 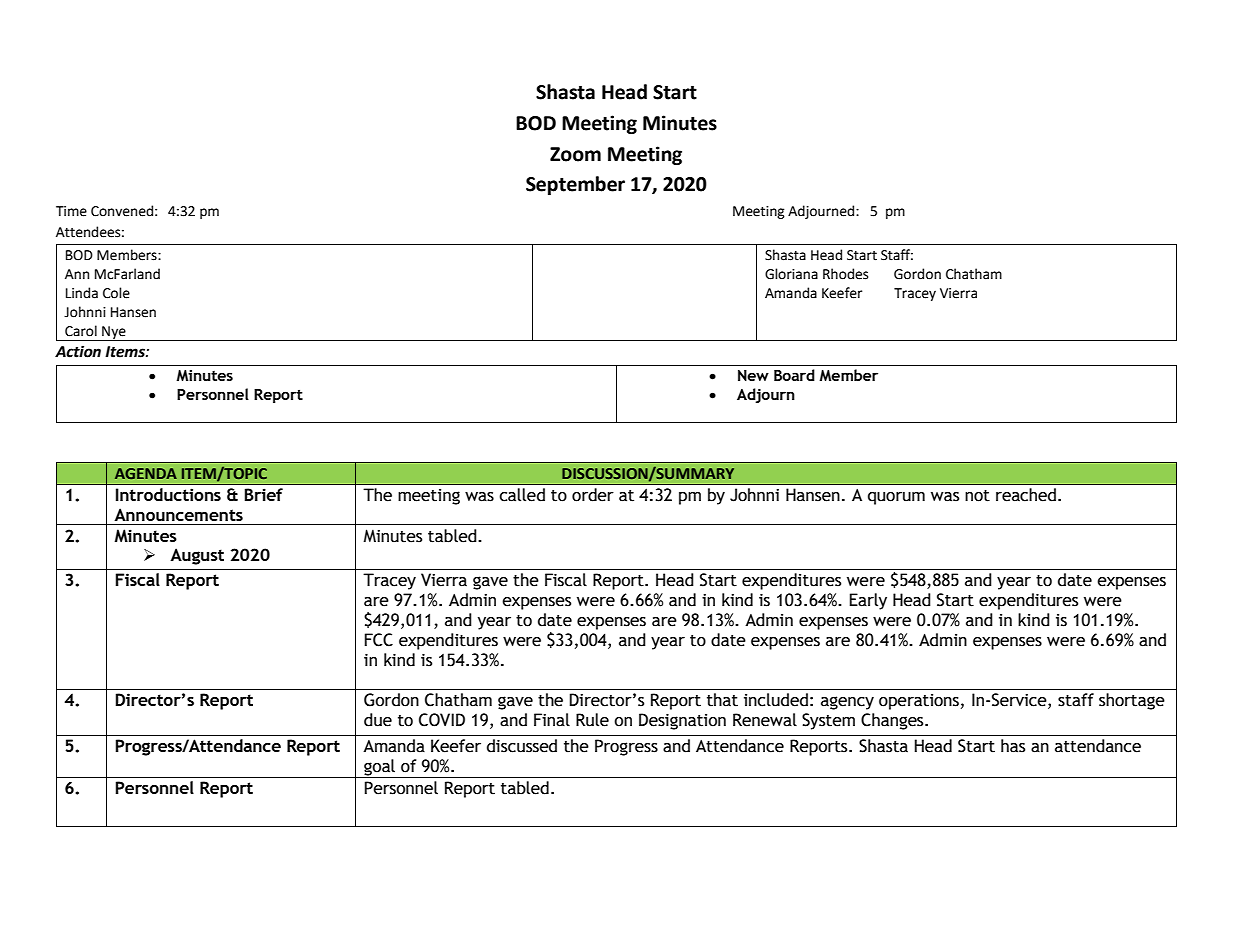 What do you see at coordinates (593, 495) in the screenshot?
I see `order` at bounding box center [593, 495].
